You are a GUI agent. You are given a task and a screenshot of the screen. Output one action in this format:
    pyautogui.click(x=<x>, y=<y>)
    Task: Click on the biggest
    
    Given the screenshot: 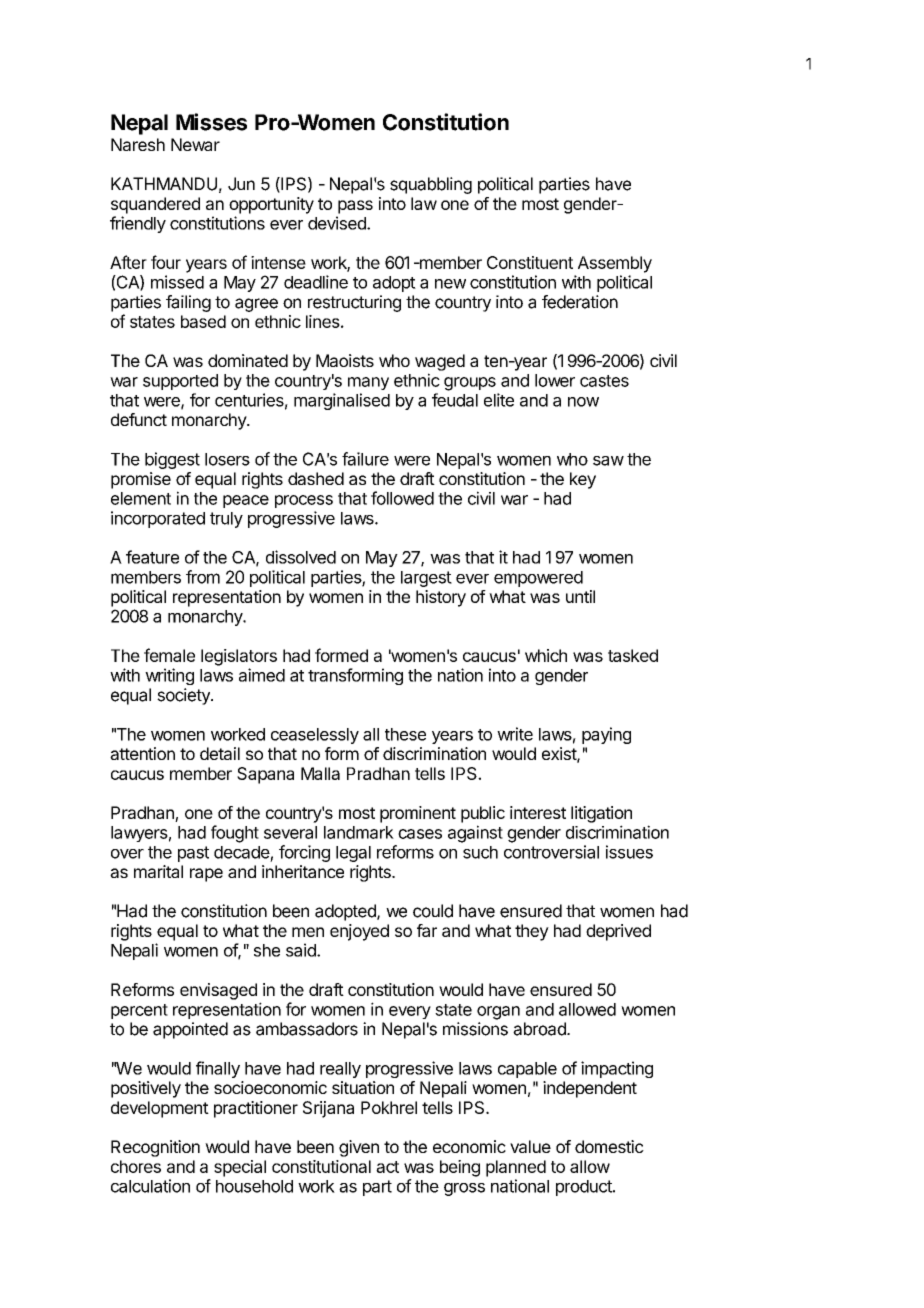 What is the action you would take?
    pyautogui.click(x=172, y=460)
